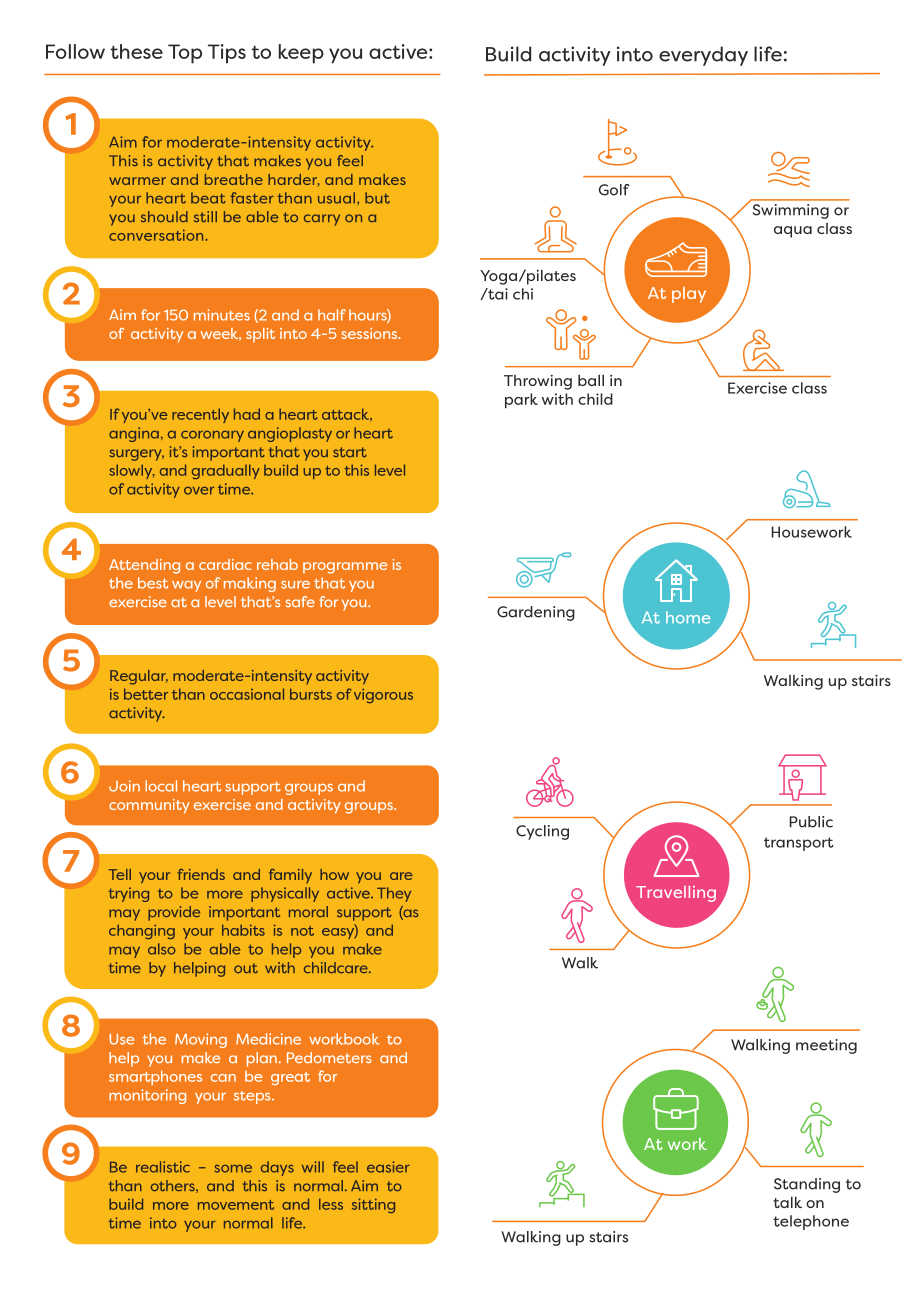 The height and width of the screenshot is (1308, 924). Describe the element at coordinates (787, 1202) in the screenshot. I see `talk` at that location.
